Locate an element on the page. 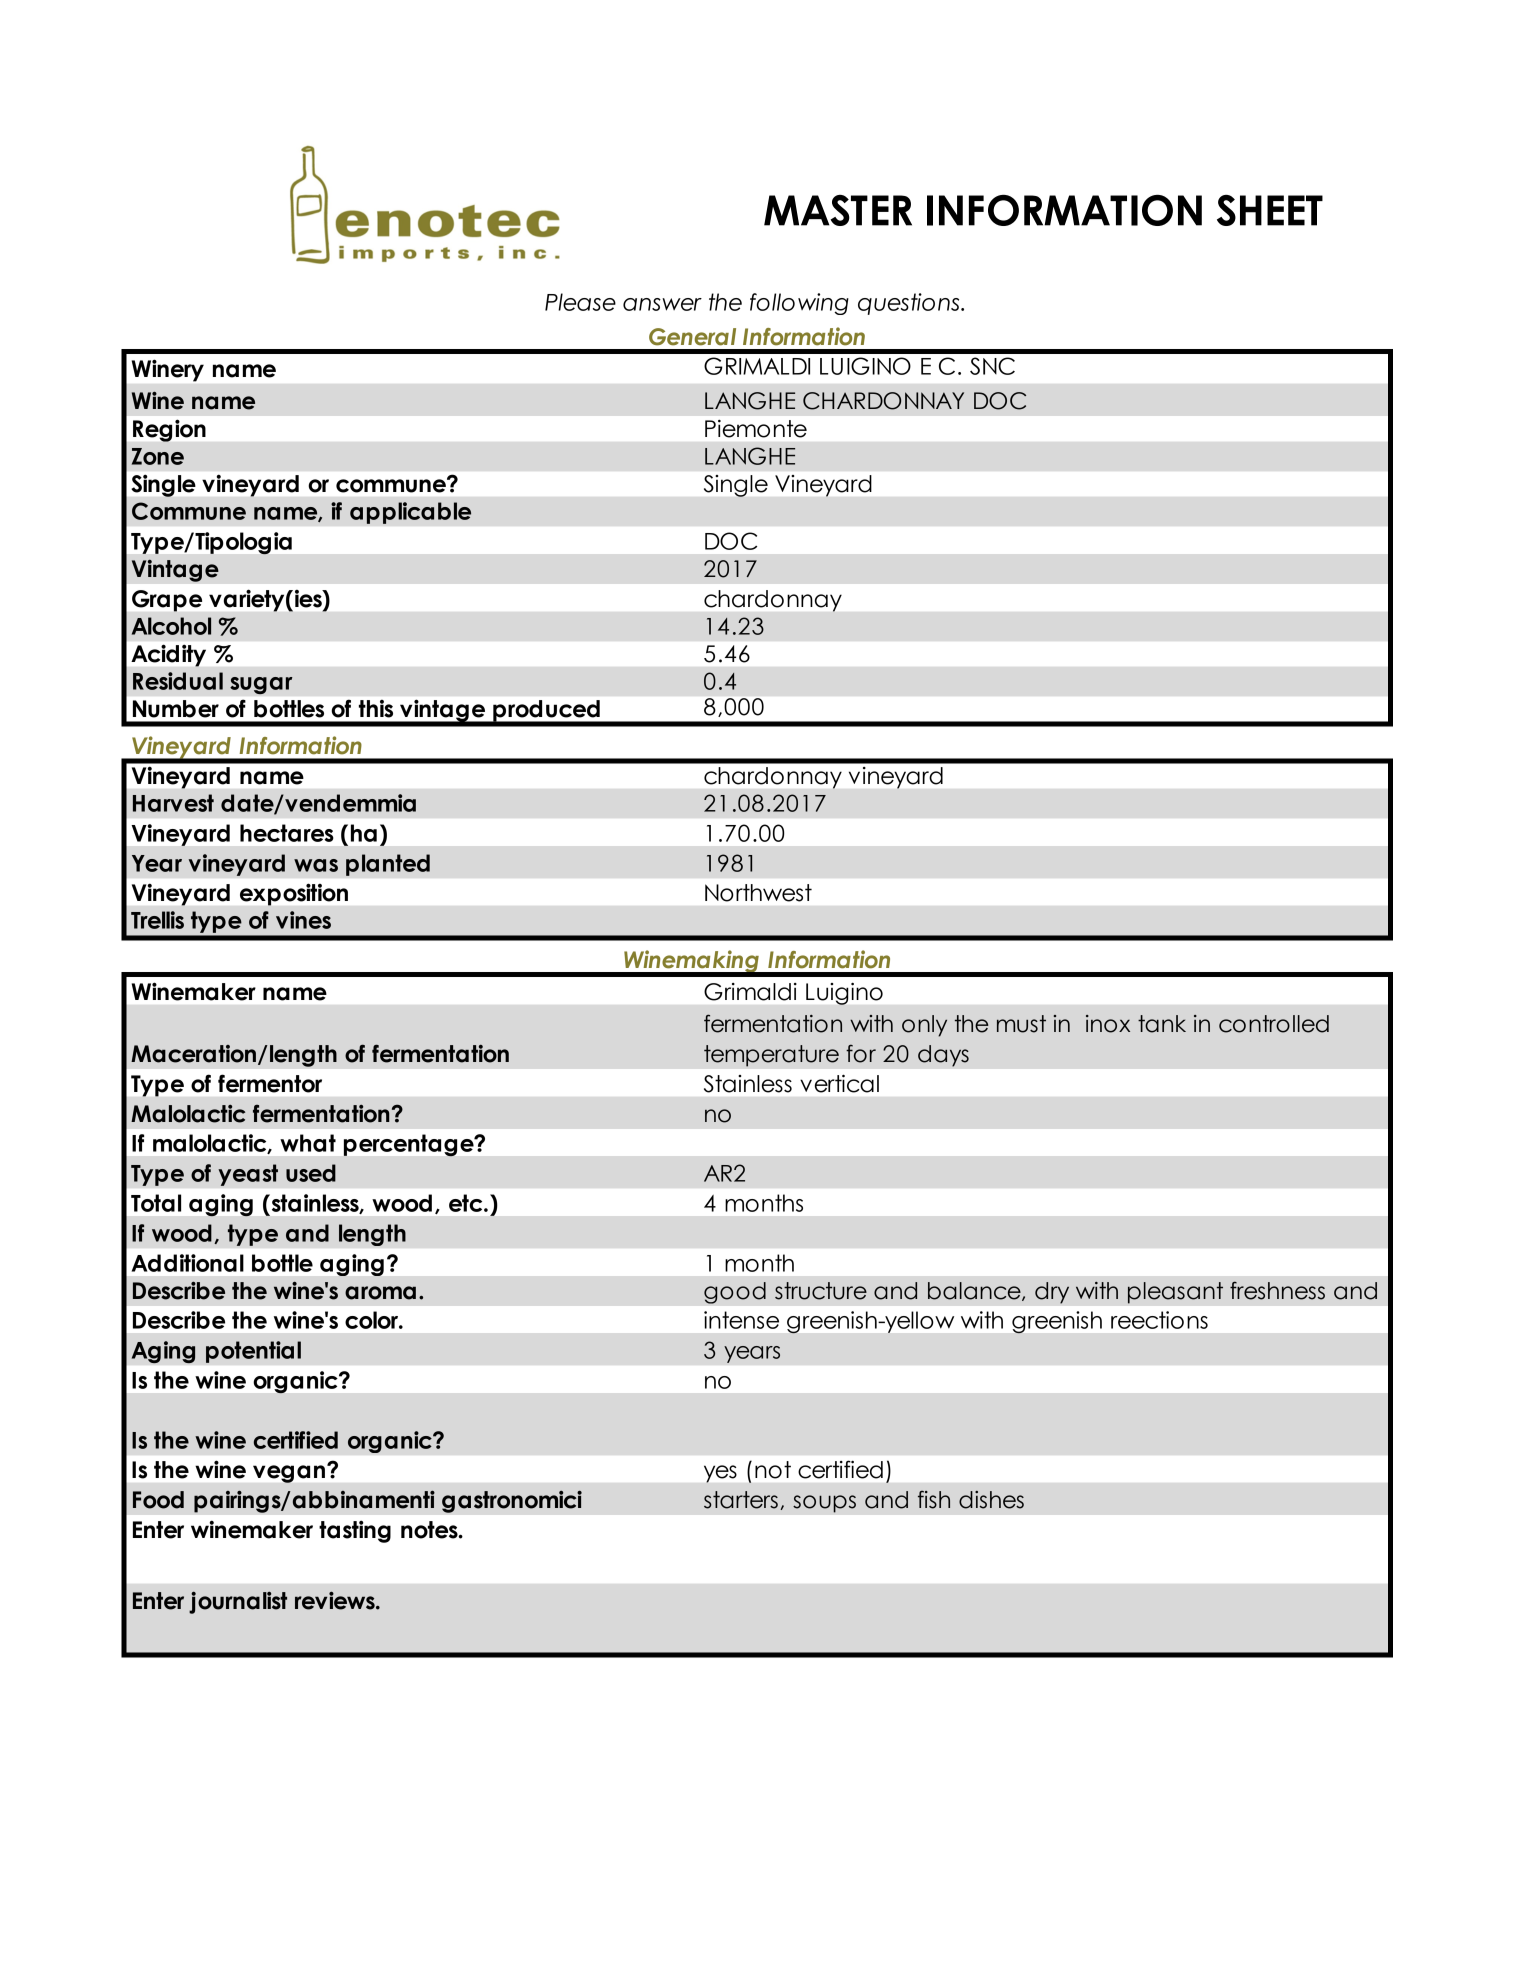 This page has width=1529, height=1979. pleasant is located at coordinates (1175, 1293).
